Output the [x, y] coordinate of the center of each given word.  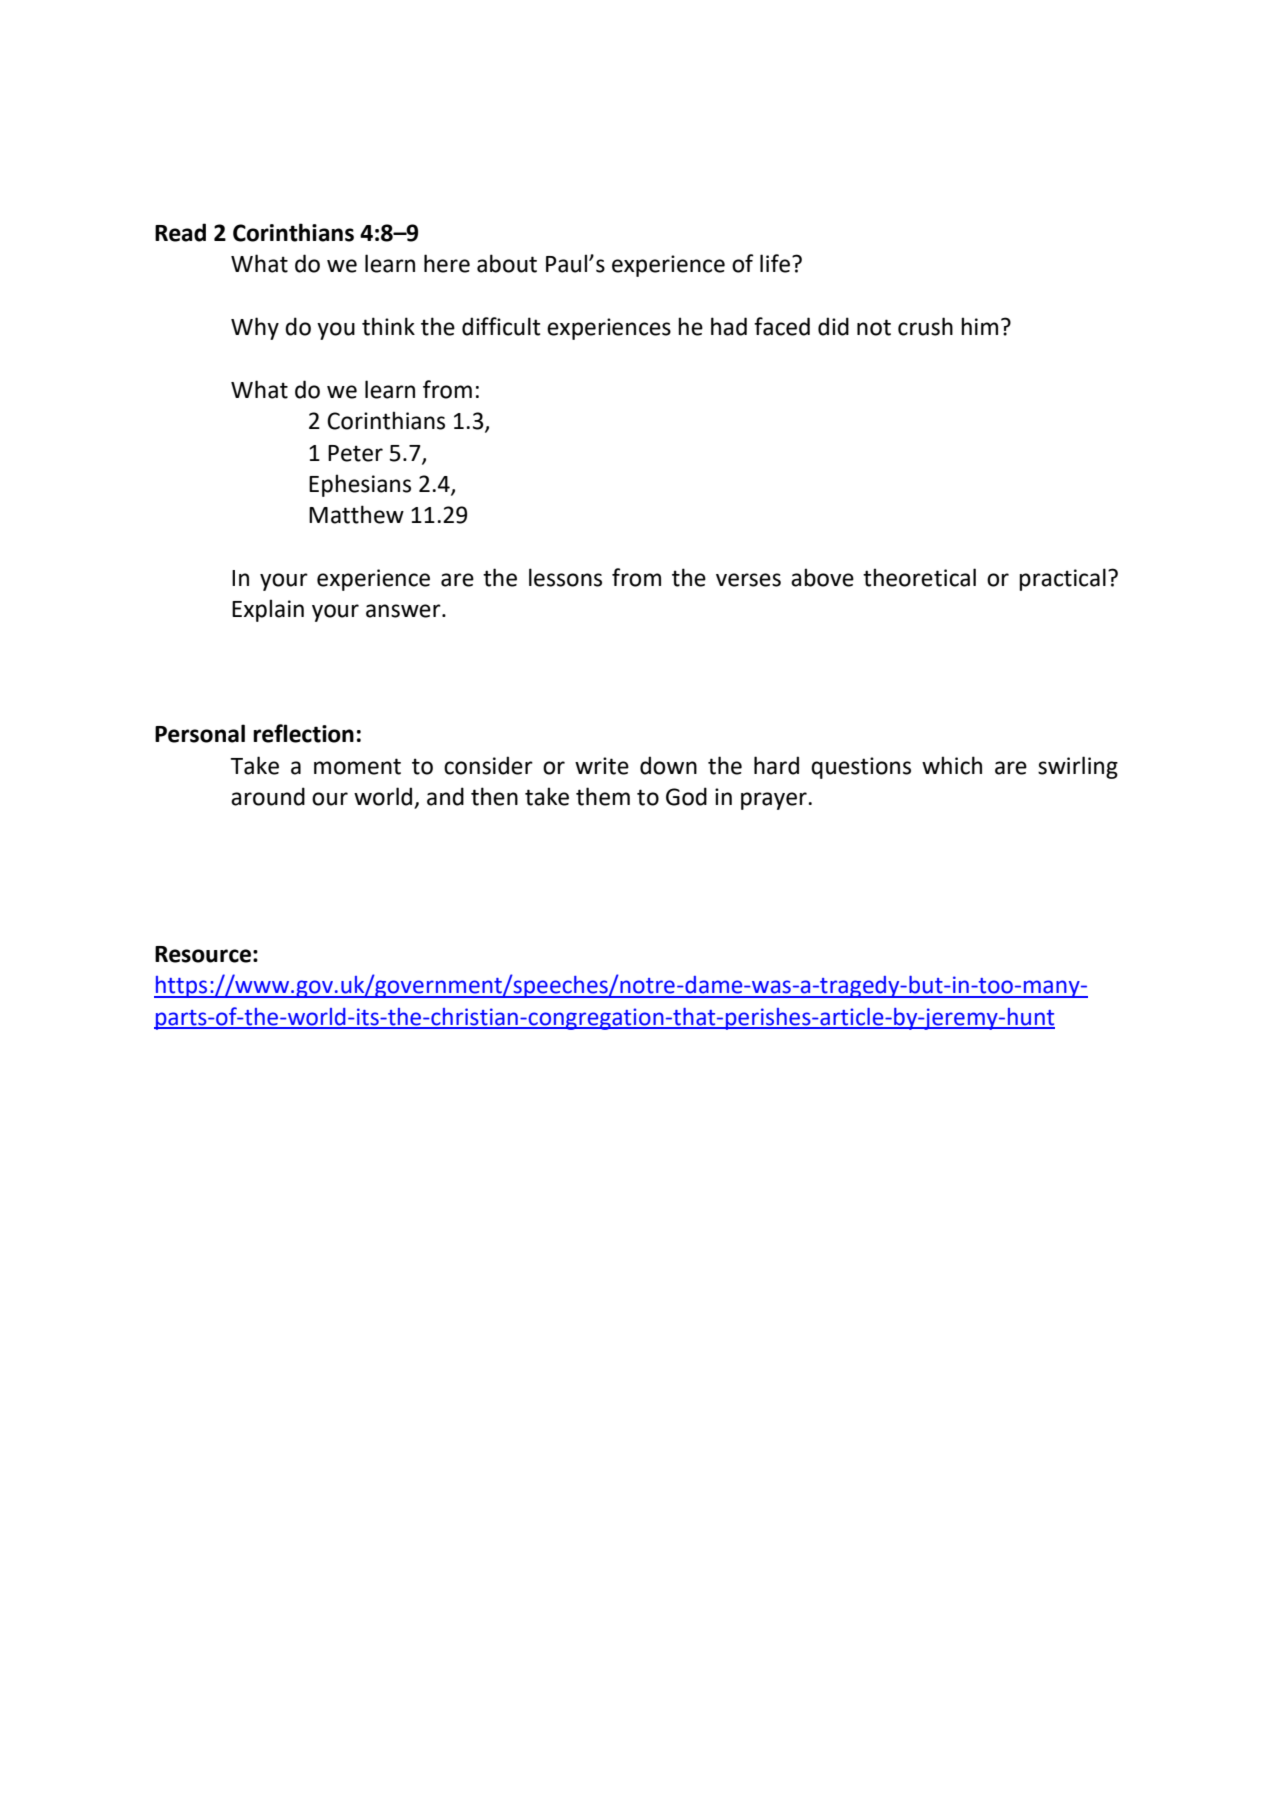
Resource [203, 954]
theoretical [919, 577]
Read [180, 232]
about [507, 263]
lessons [565, 577]
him [979, 326]
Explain [268, 610]
